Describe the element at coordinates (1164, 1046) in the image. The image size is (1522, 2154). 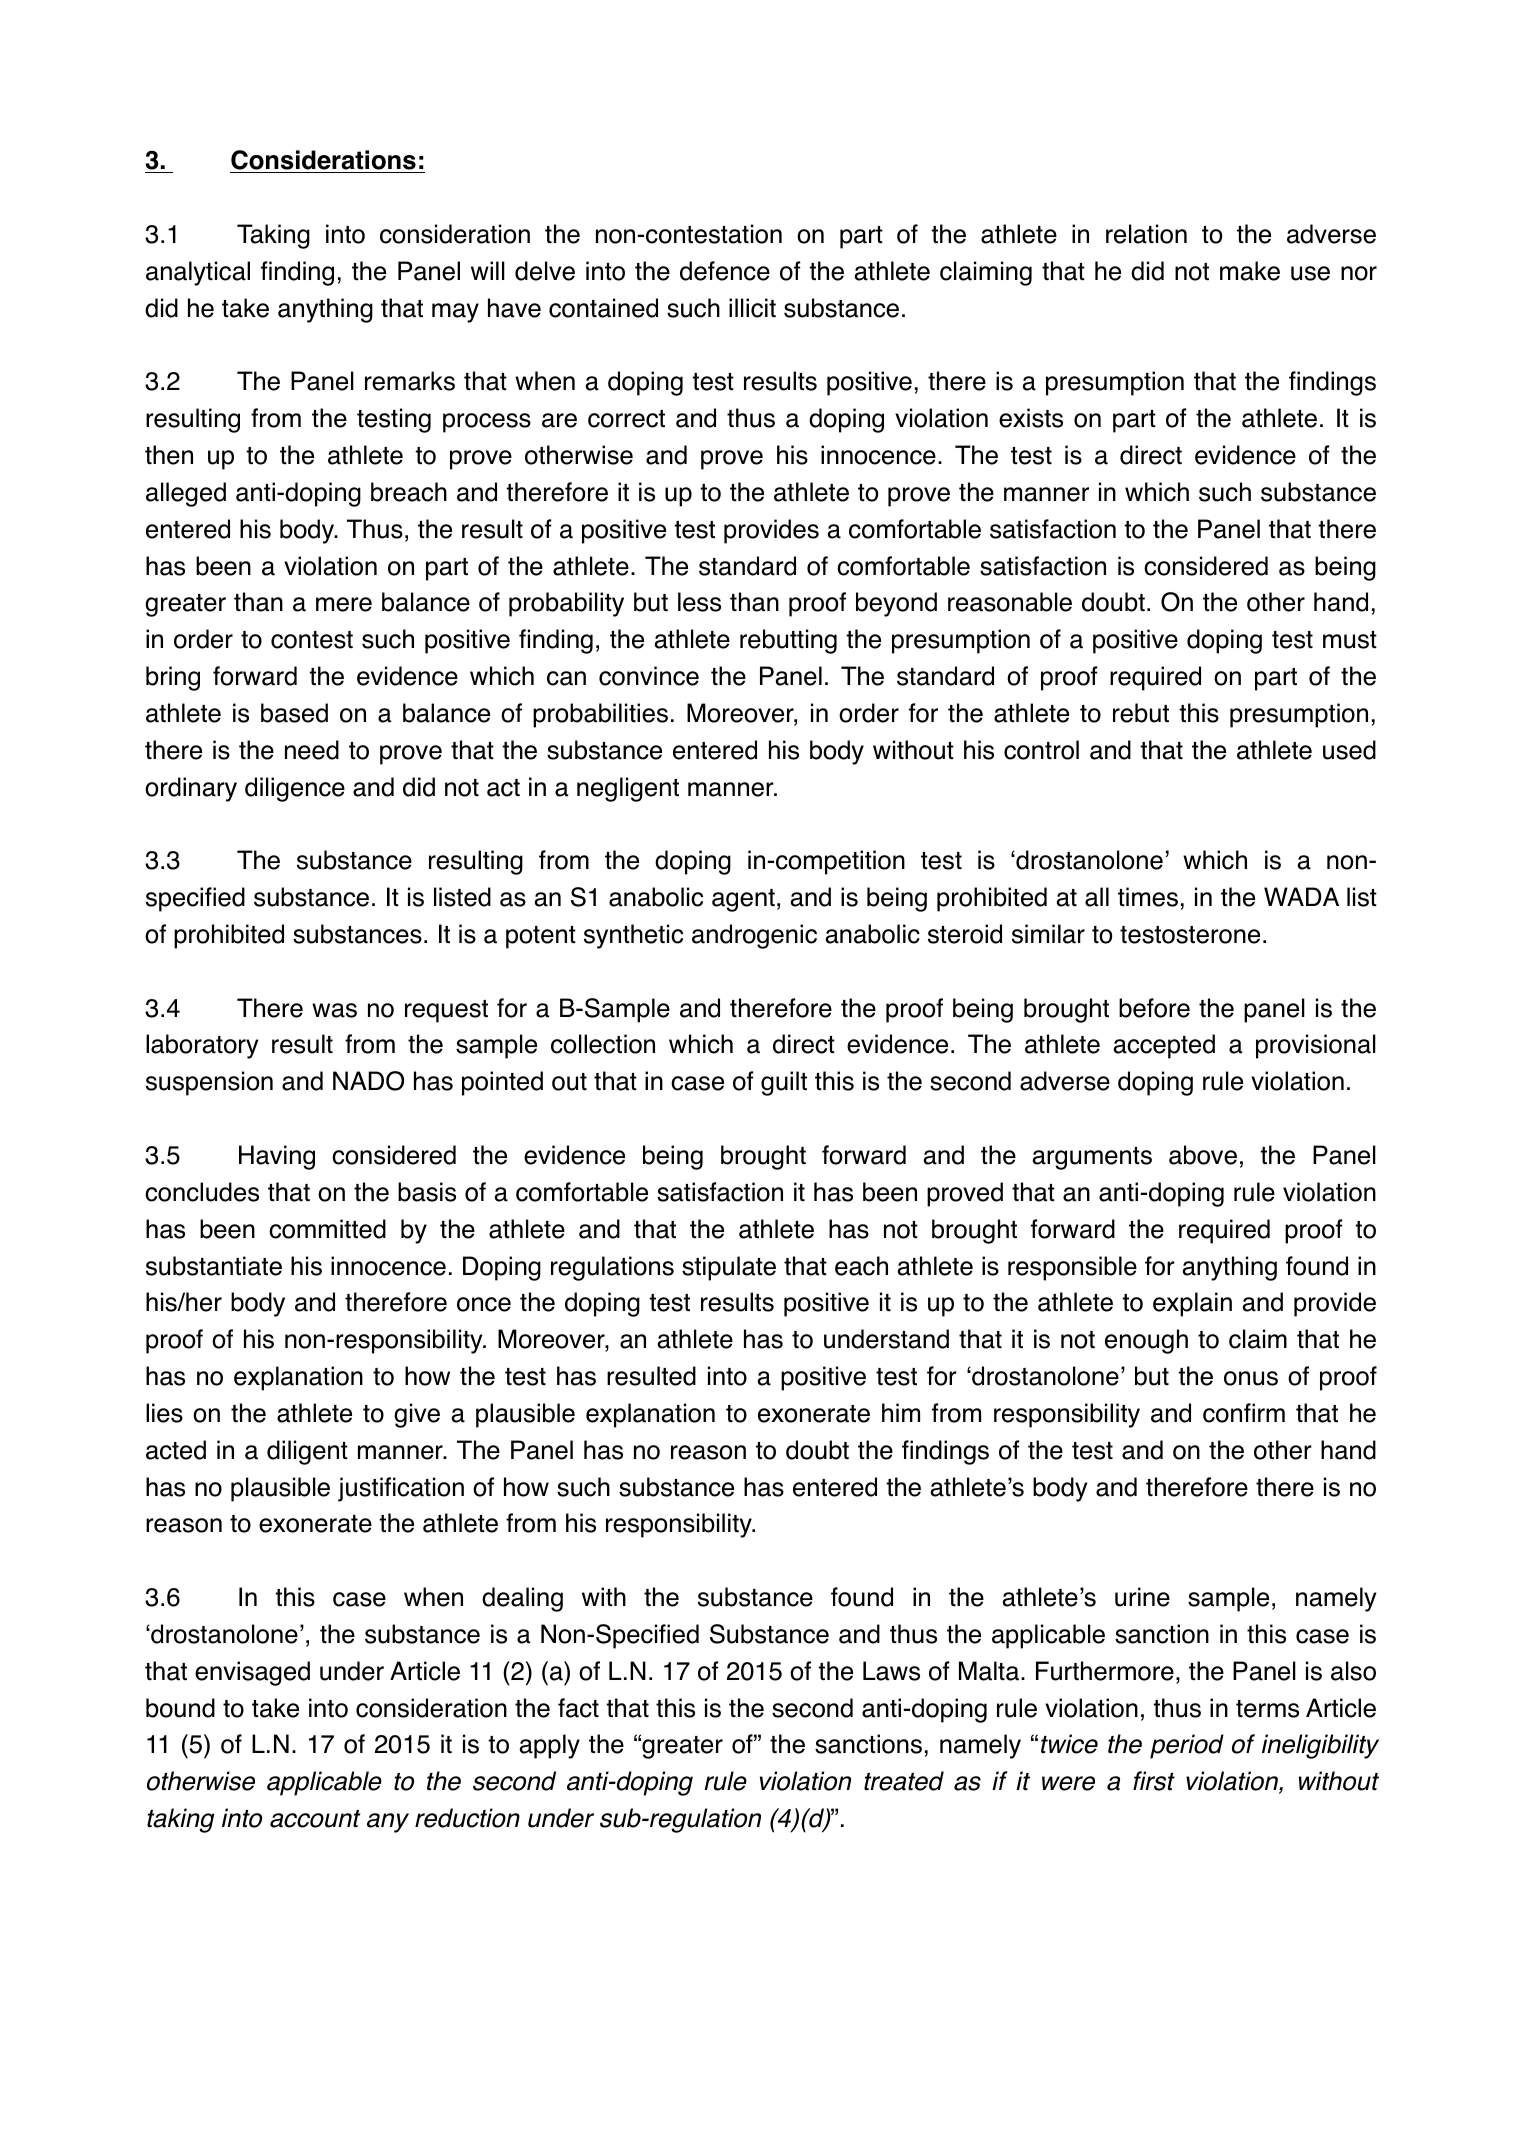
I see `accepted` at that location.
